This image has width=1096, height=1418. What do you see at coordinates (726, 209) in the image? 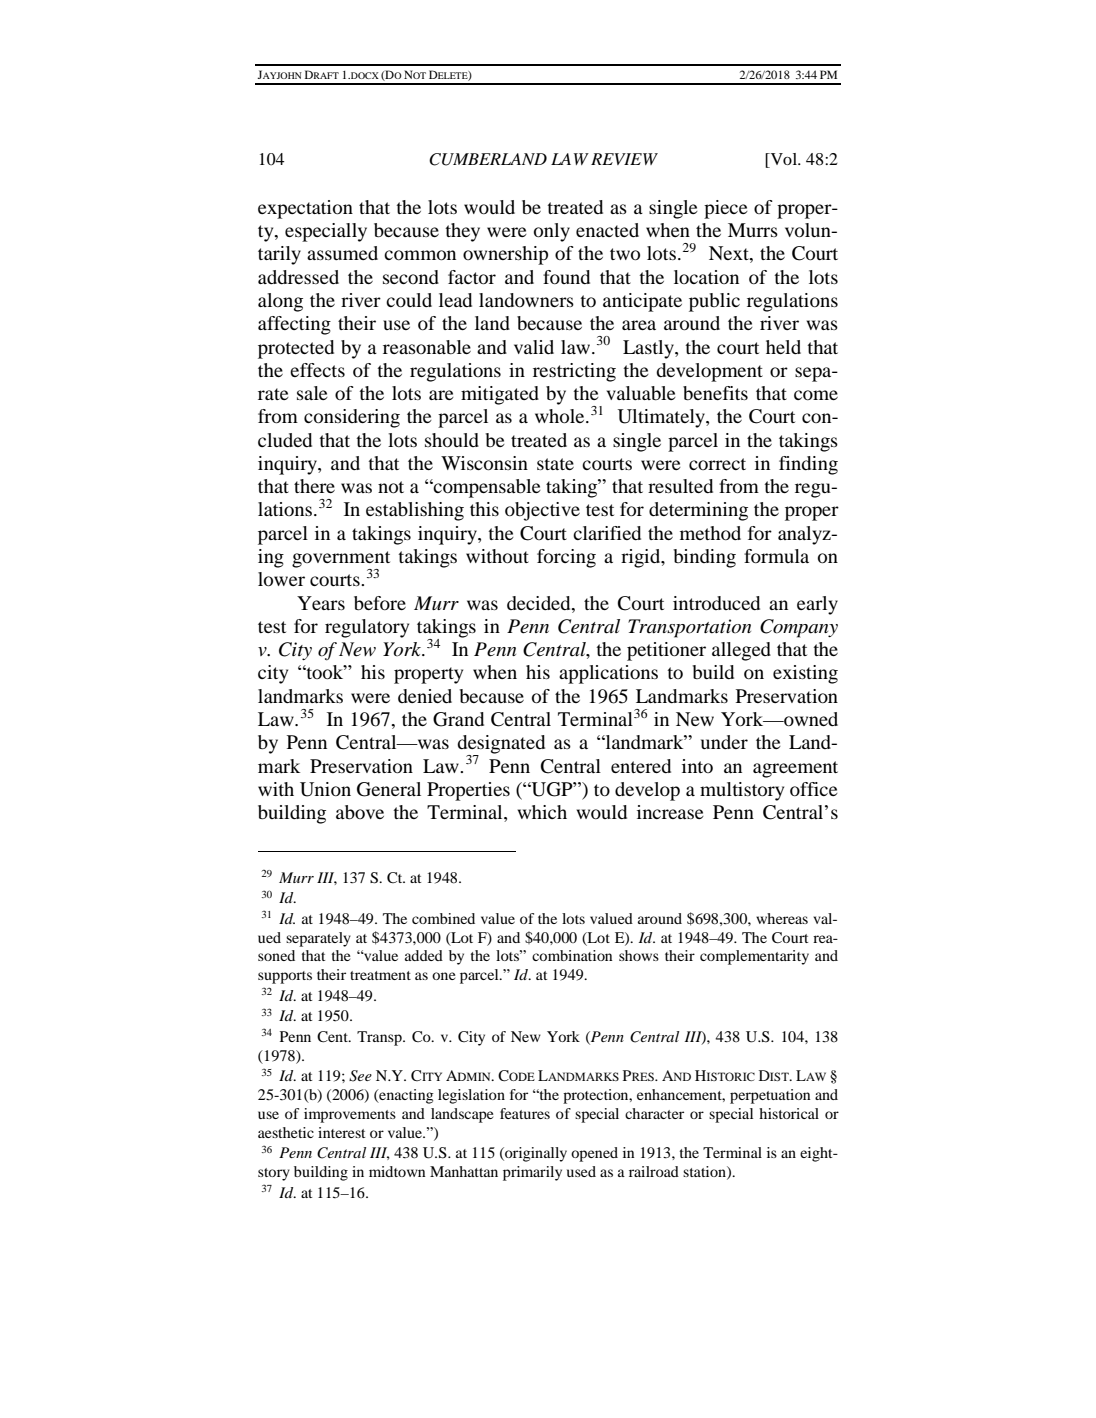
I see `piece` at bounding box center [726, 209].
